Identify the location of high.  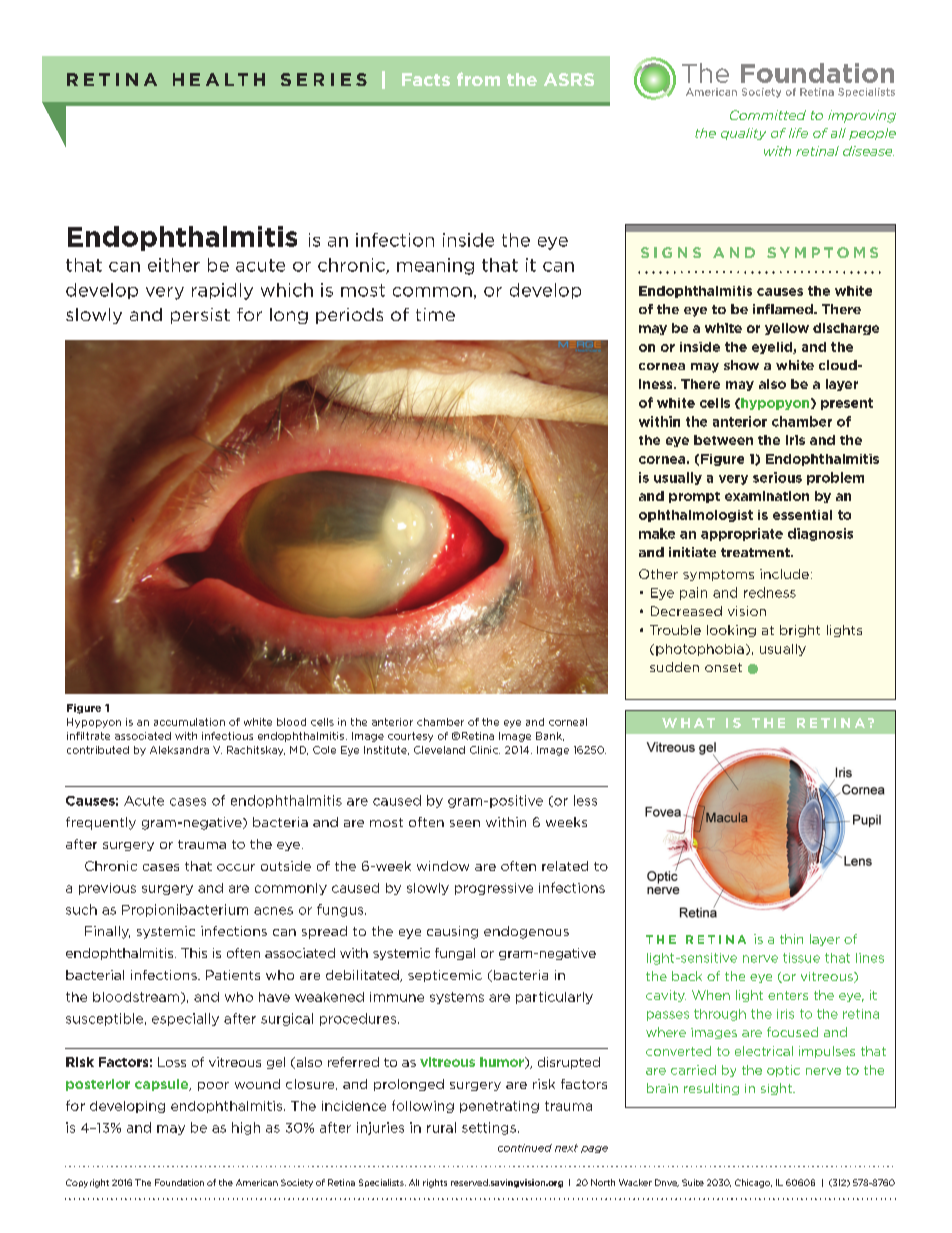
(246, 1128).
